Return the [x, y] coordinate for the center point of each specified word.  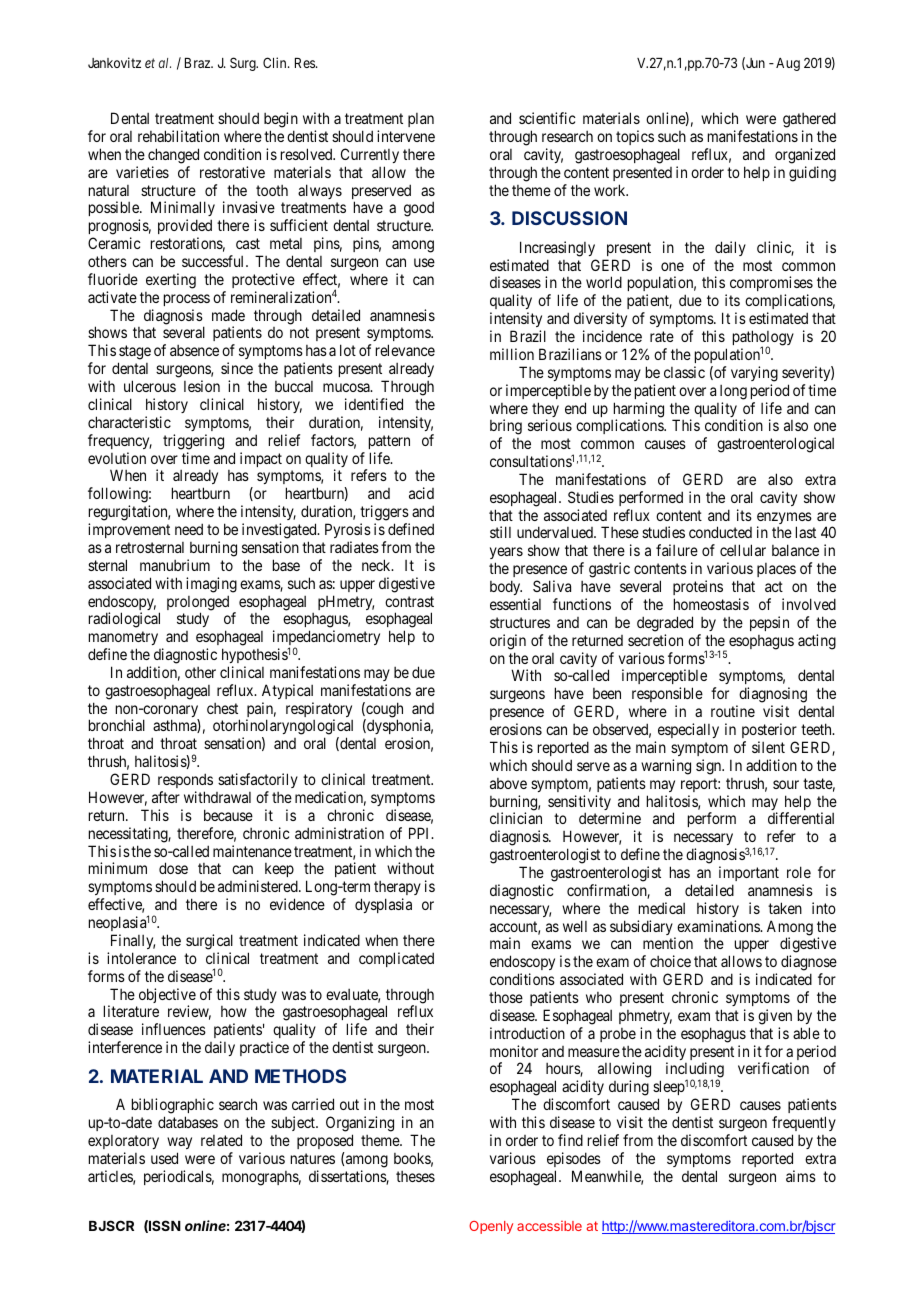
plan [421, 120]
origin [508, 642]
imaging [211, 585]
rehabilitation [178, 136]
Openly [491, 1227]
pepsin [769, 623]
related [221, 1140]
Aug [788, 64]
